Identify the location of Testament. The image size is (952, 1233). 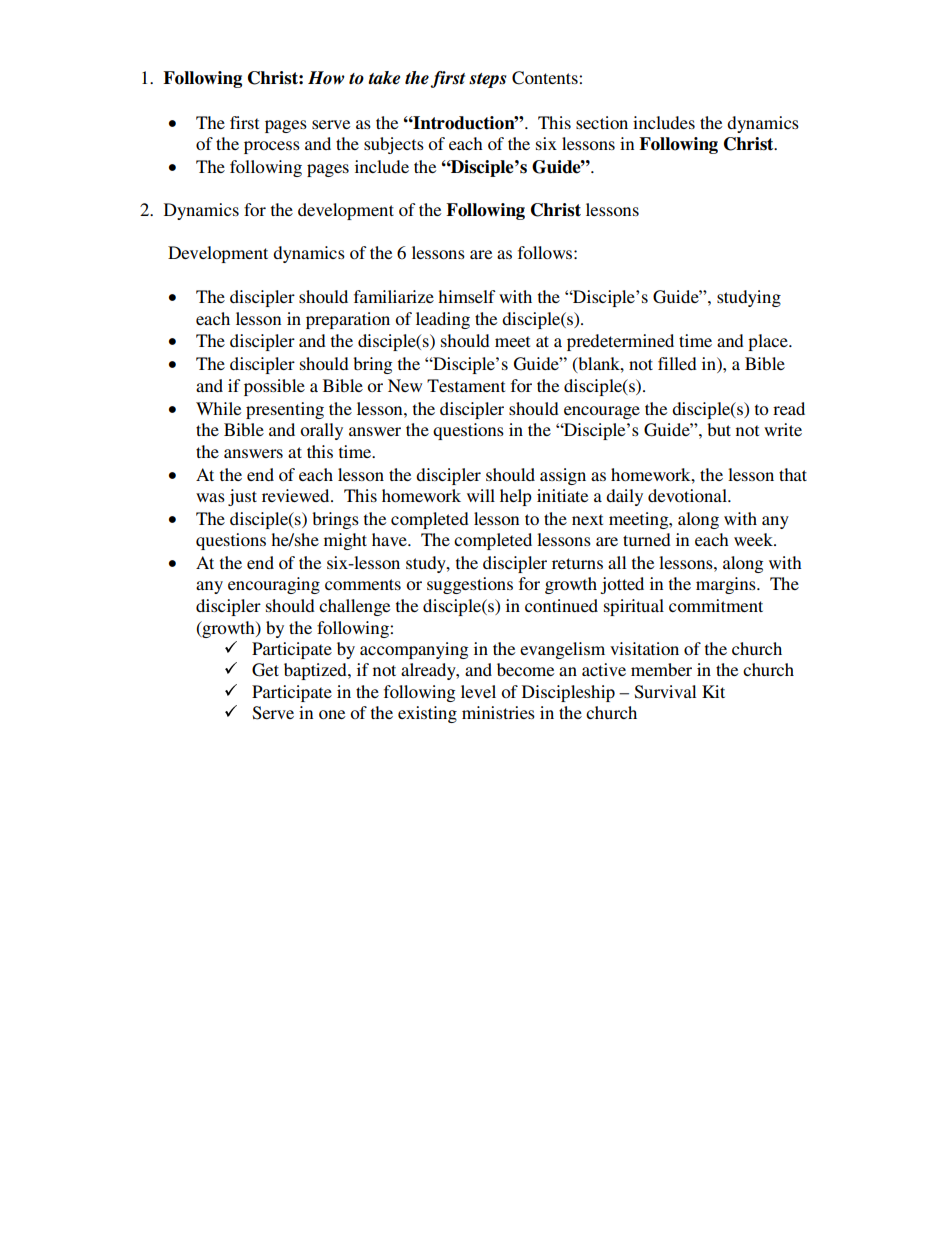
(466, 385).
